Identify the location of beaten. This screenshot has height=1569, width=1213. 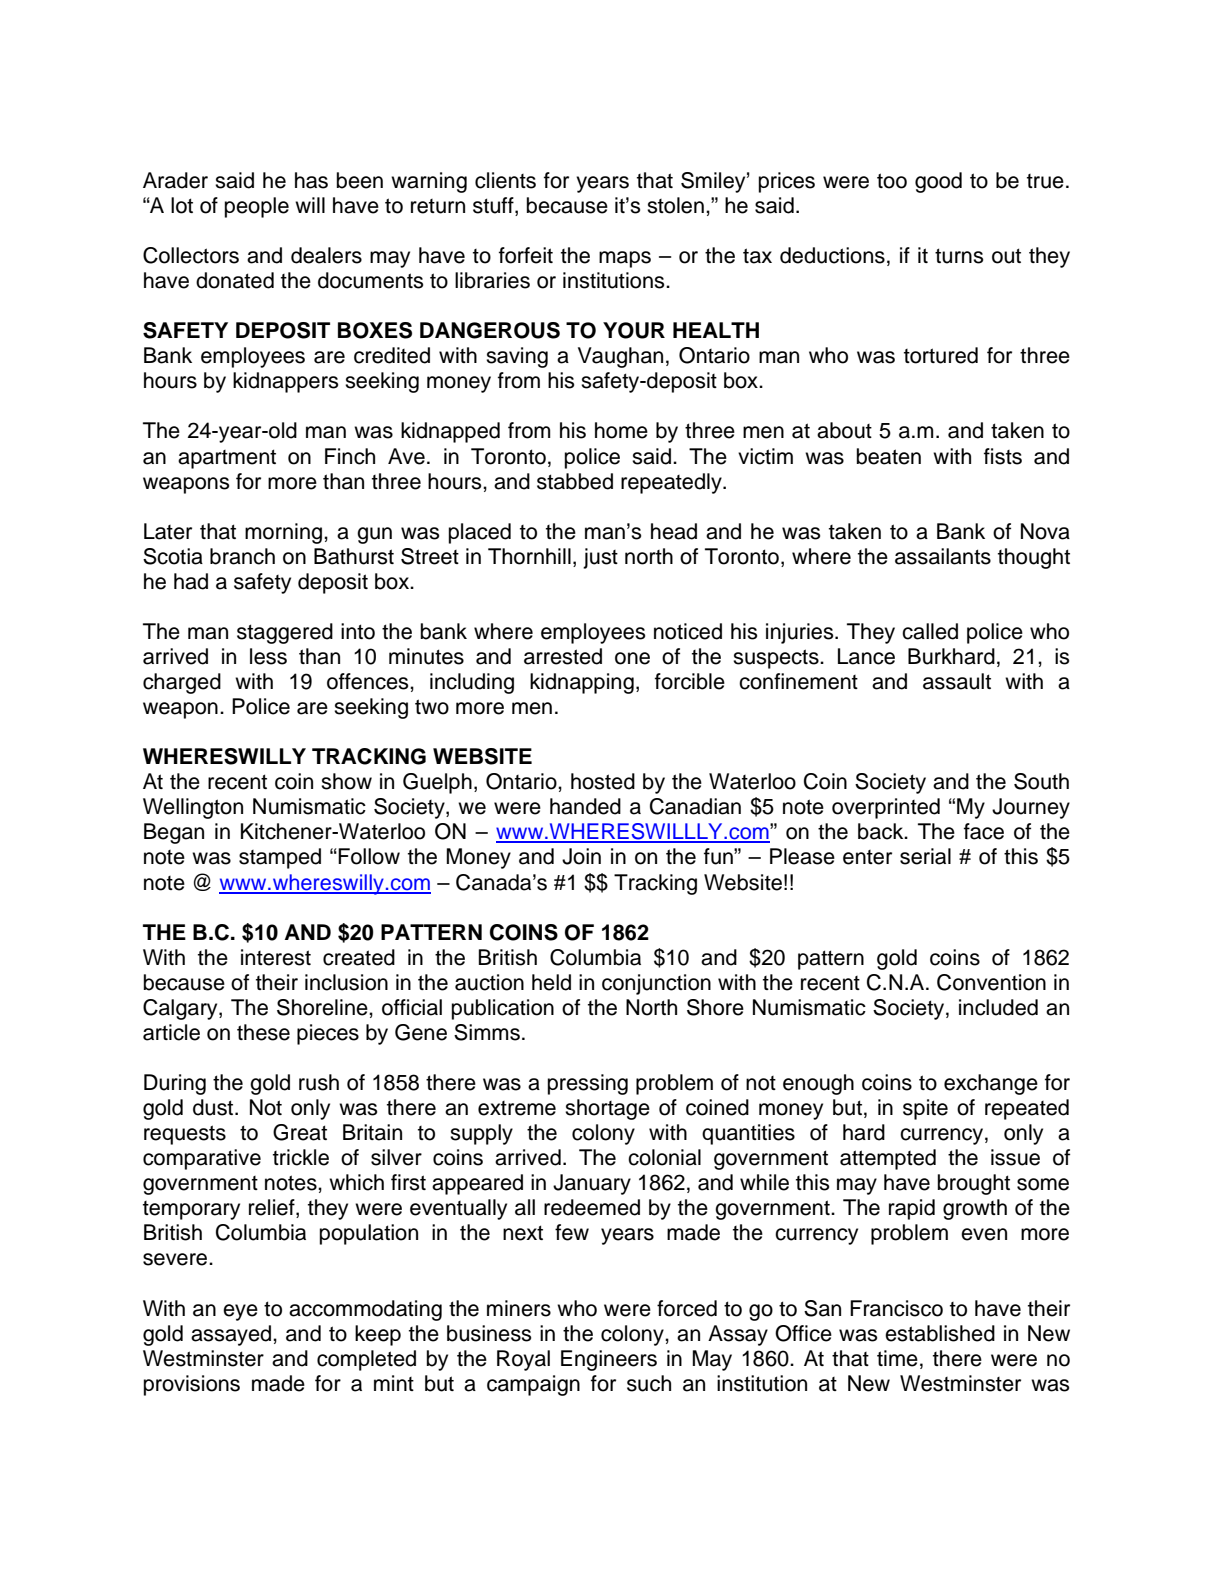
(889, 456).
